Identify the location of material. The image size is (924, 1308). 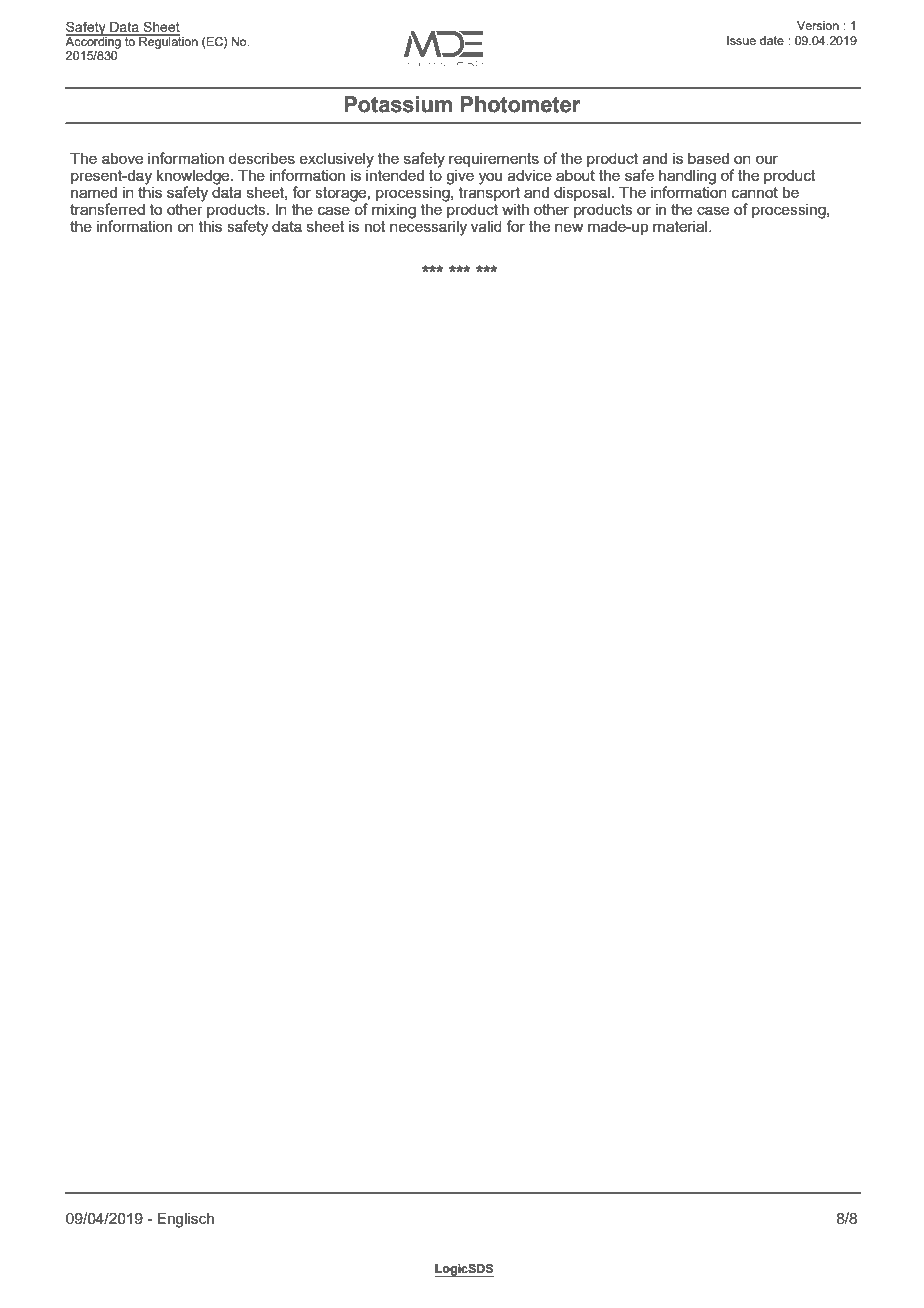
(681, 226).
